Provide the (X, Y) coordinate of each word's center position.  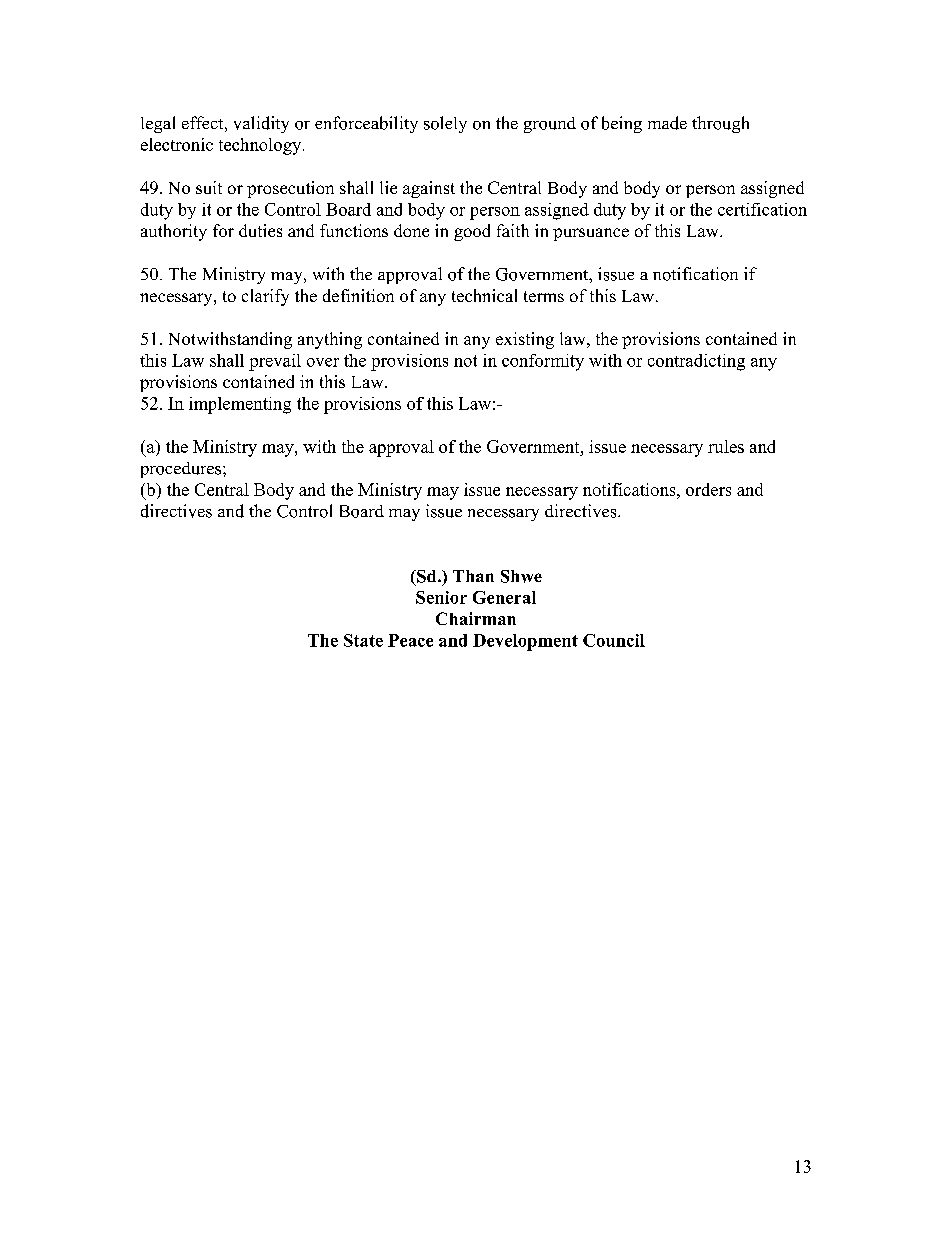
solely (445, 124)
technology (261, 146)
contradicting (696, 362)
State (363, 640)
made (667, 123)
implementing (240, 405)
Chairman (476, 618)
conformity (543, 362)
